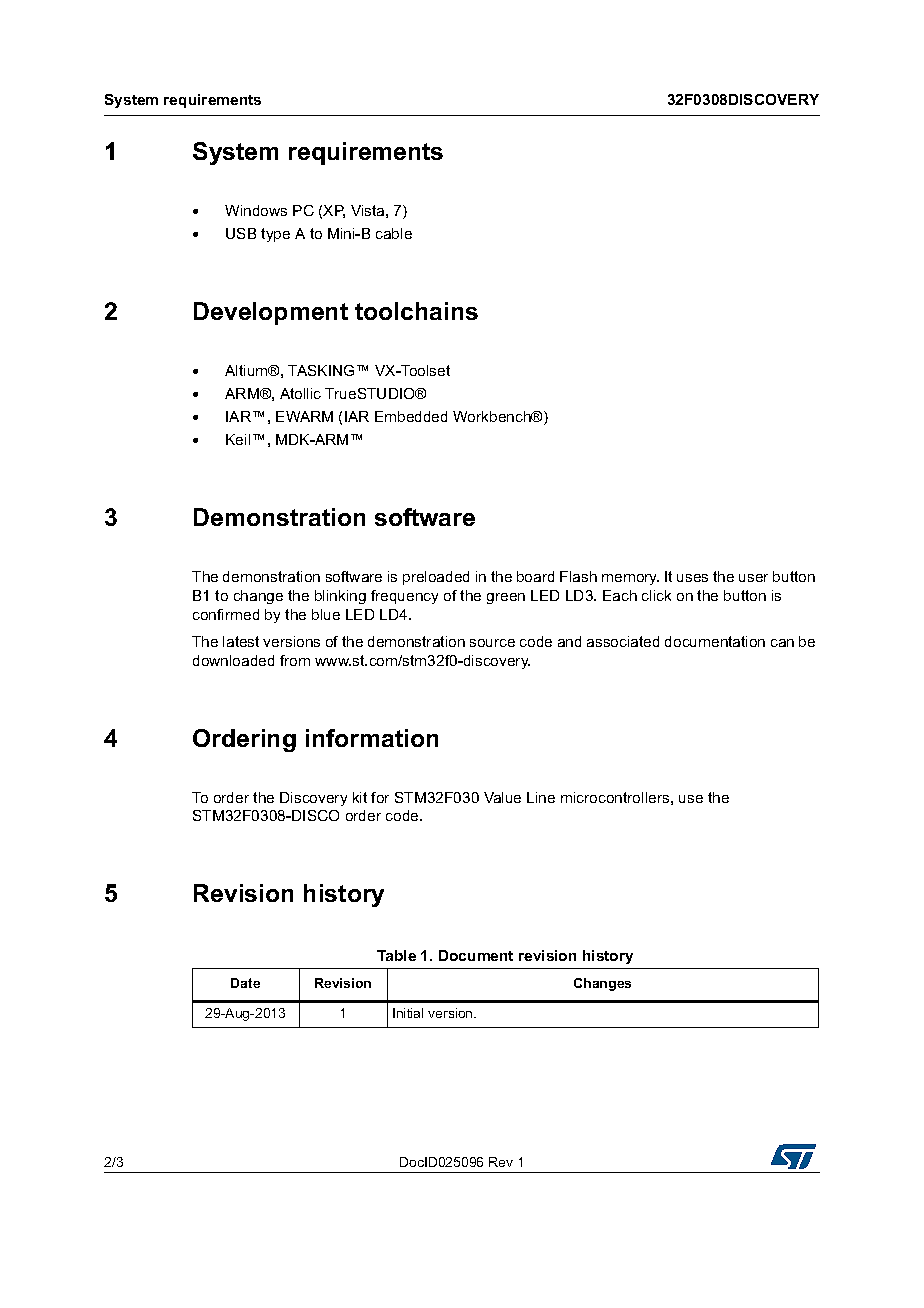 Image resolution: width=924 pixels, height=1308 pixels. What do you see at coordinates (275, 235) in the screenshot?
I see `type` at bounding box center [275, 235].
